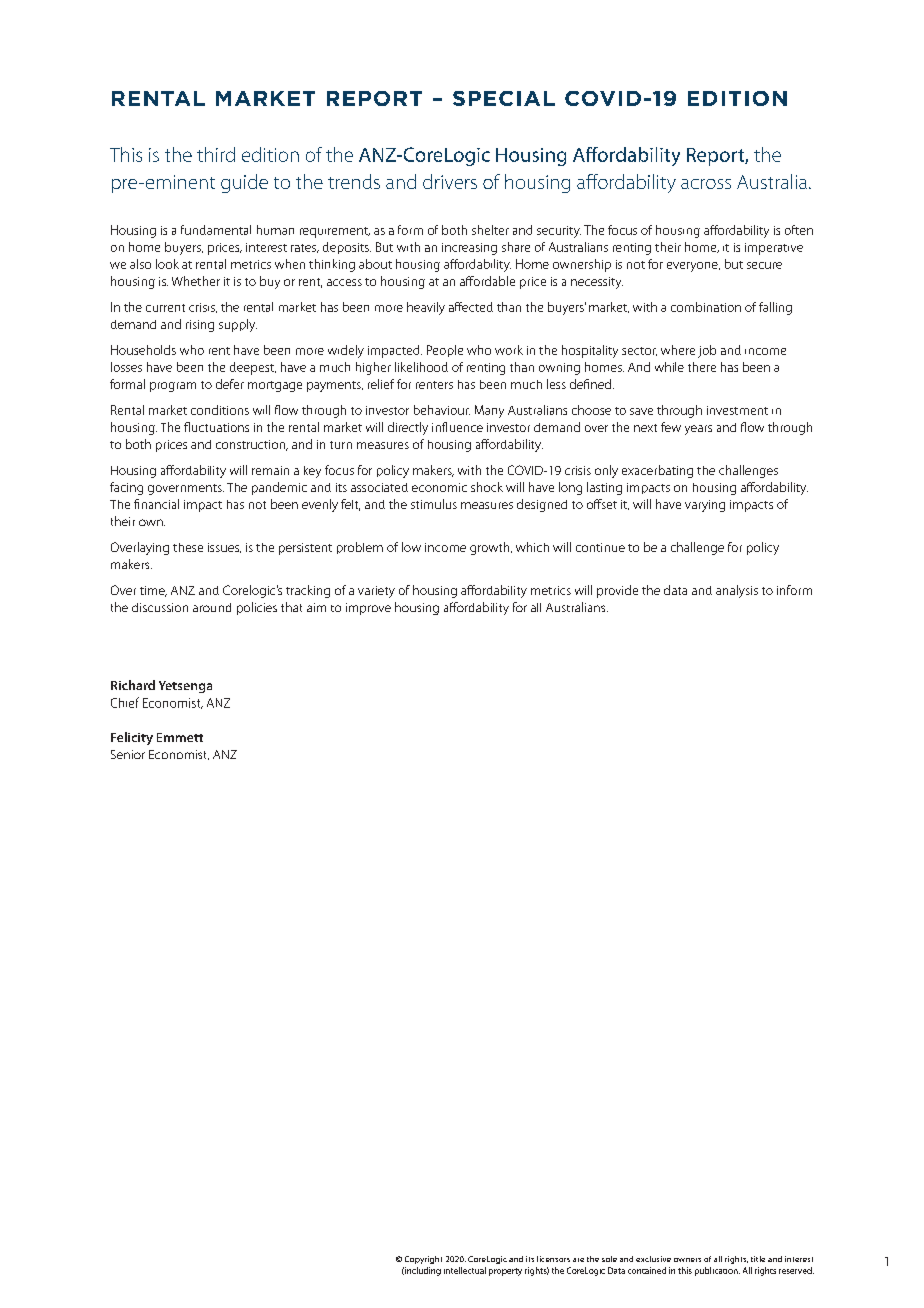  Describe the element at coordinates (368, 609) in the image. I see `improve` at that location.
